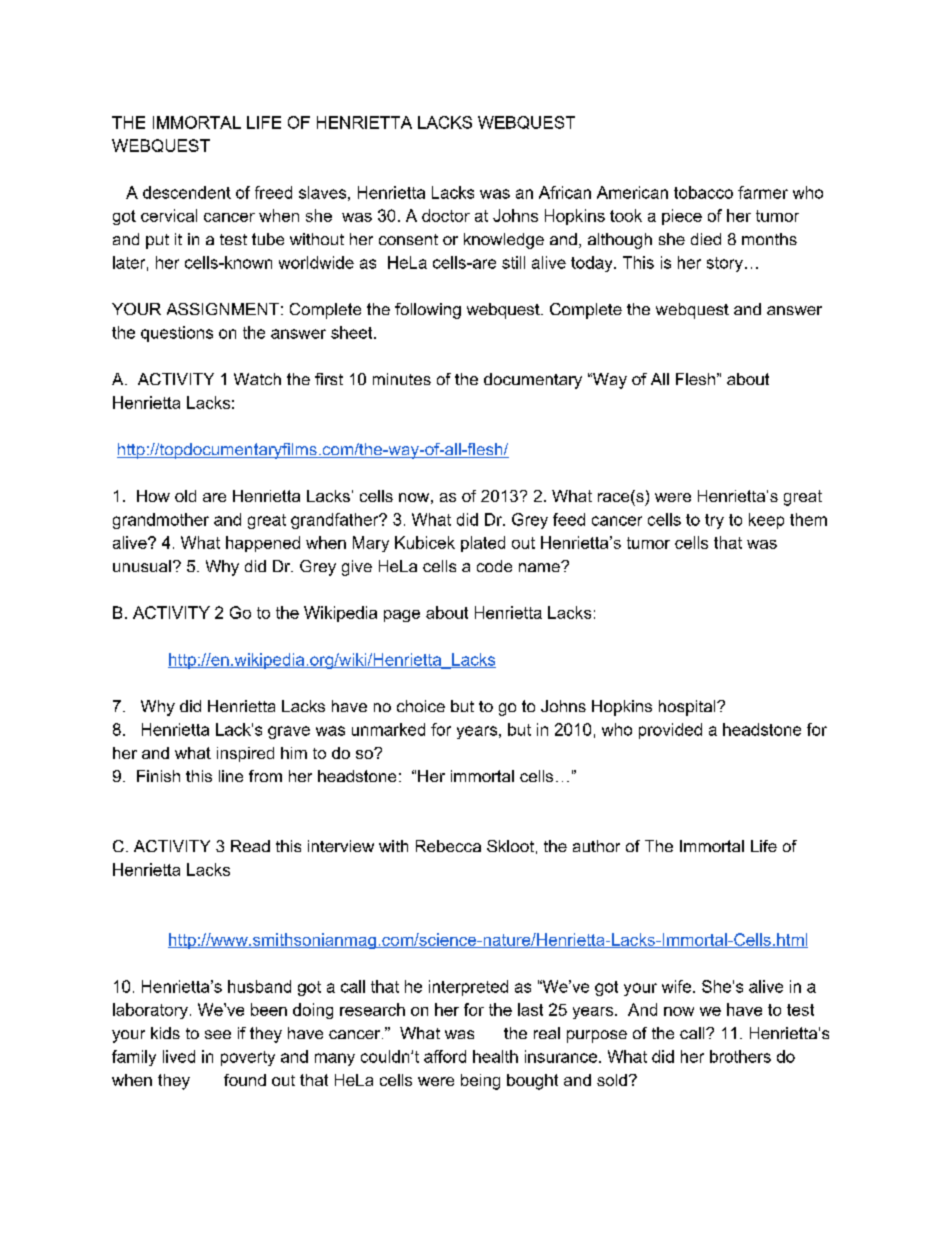  What do you see at coordinates (670, 731) in the screenshot?
I see `provided` at bounding box center [670, 731].
